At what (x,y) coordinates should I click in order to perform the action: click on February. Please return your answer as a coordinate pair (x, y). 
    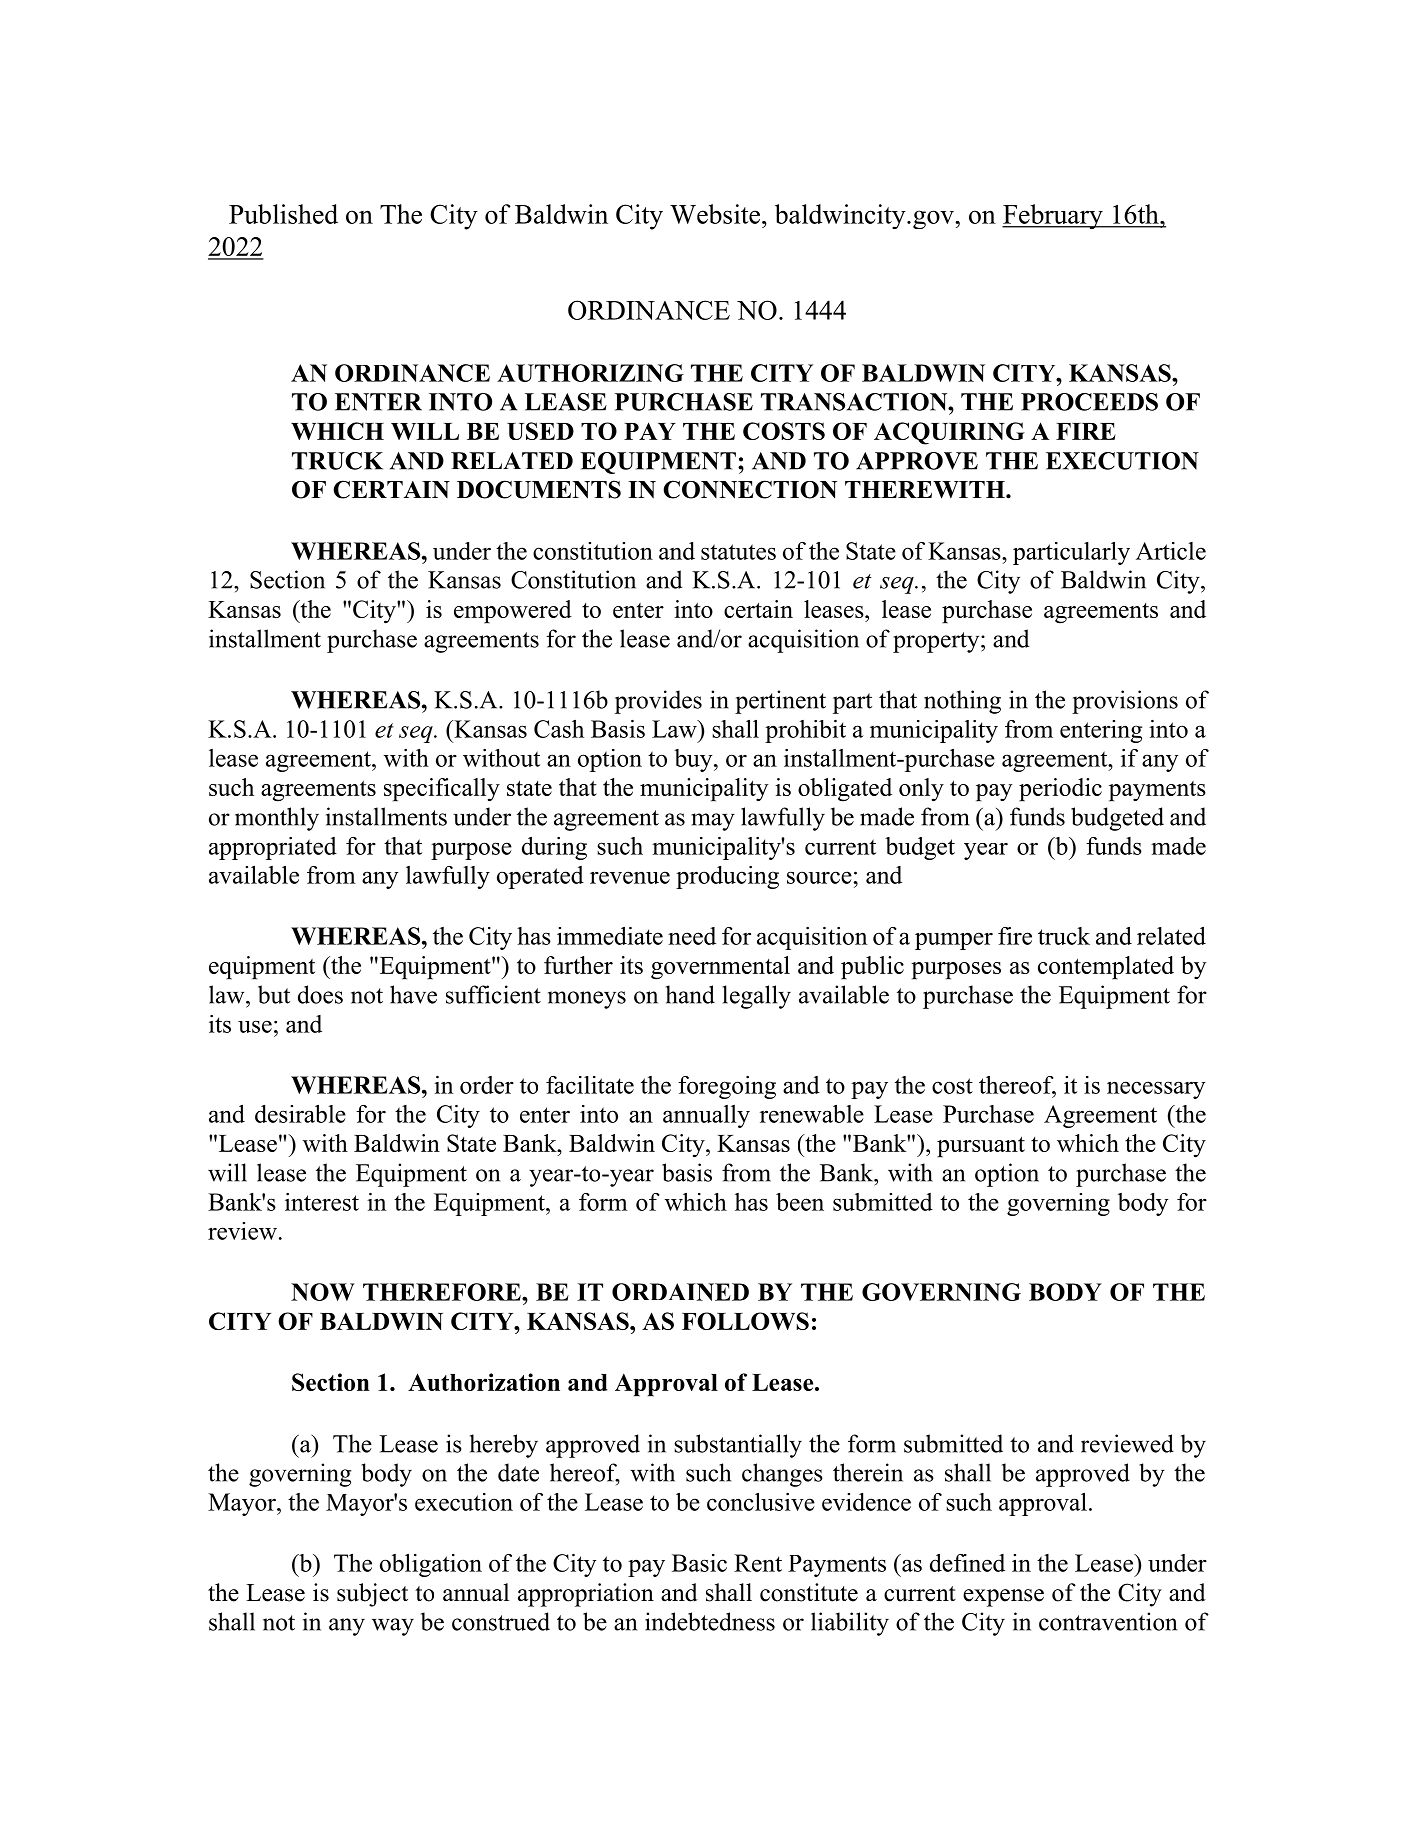
    Looking at the image, I should click on (1053, 216).
